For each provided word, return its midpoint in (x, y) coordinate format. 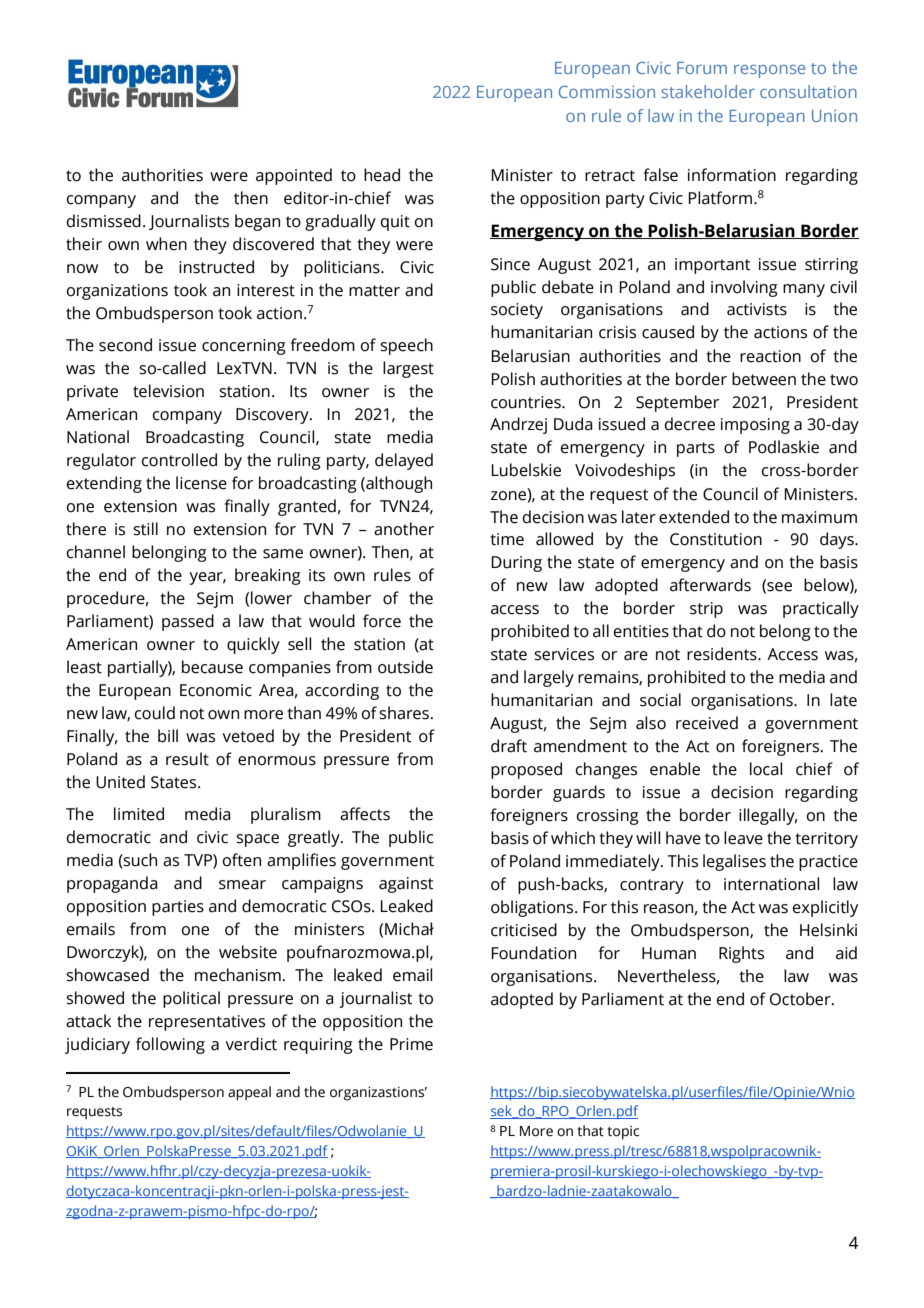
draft (509, 746)
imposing (755, 426)
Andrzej (518, 425)
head (382, 175)
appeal (249, 1093)
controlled (179, 460)
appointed (294, 176)
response (769, 71)
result (187, 759)
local (766, 769)
